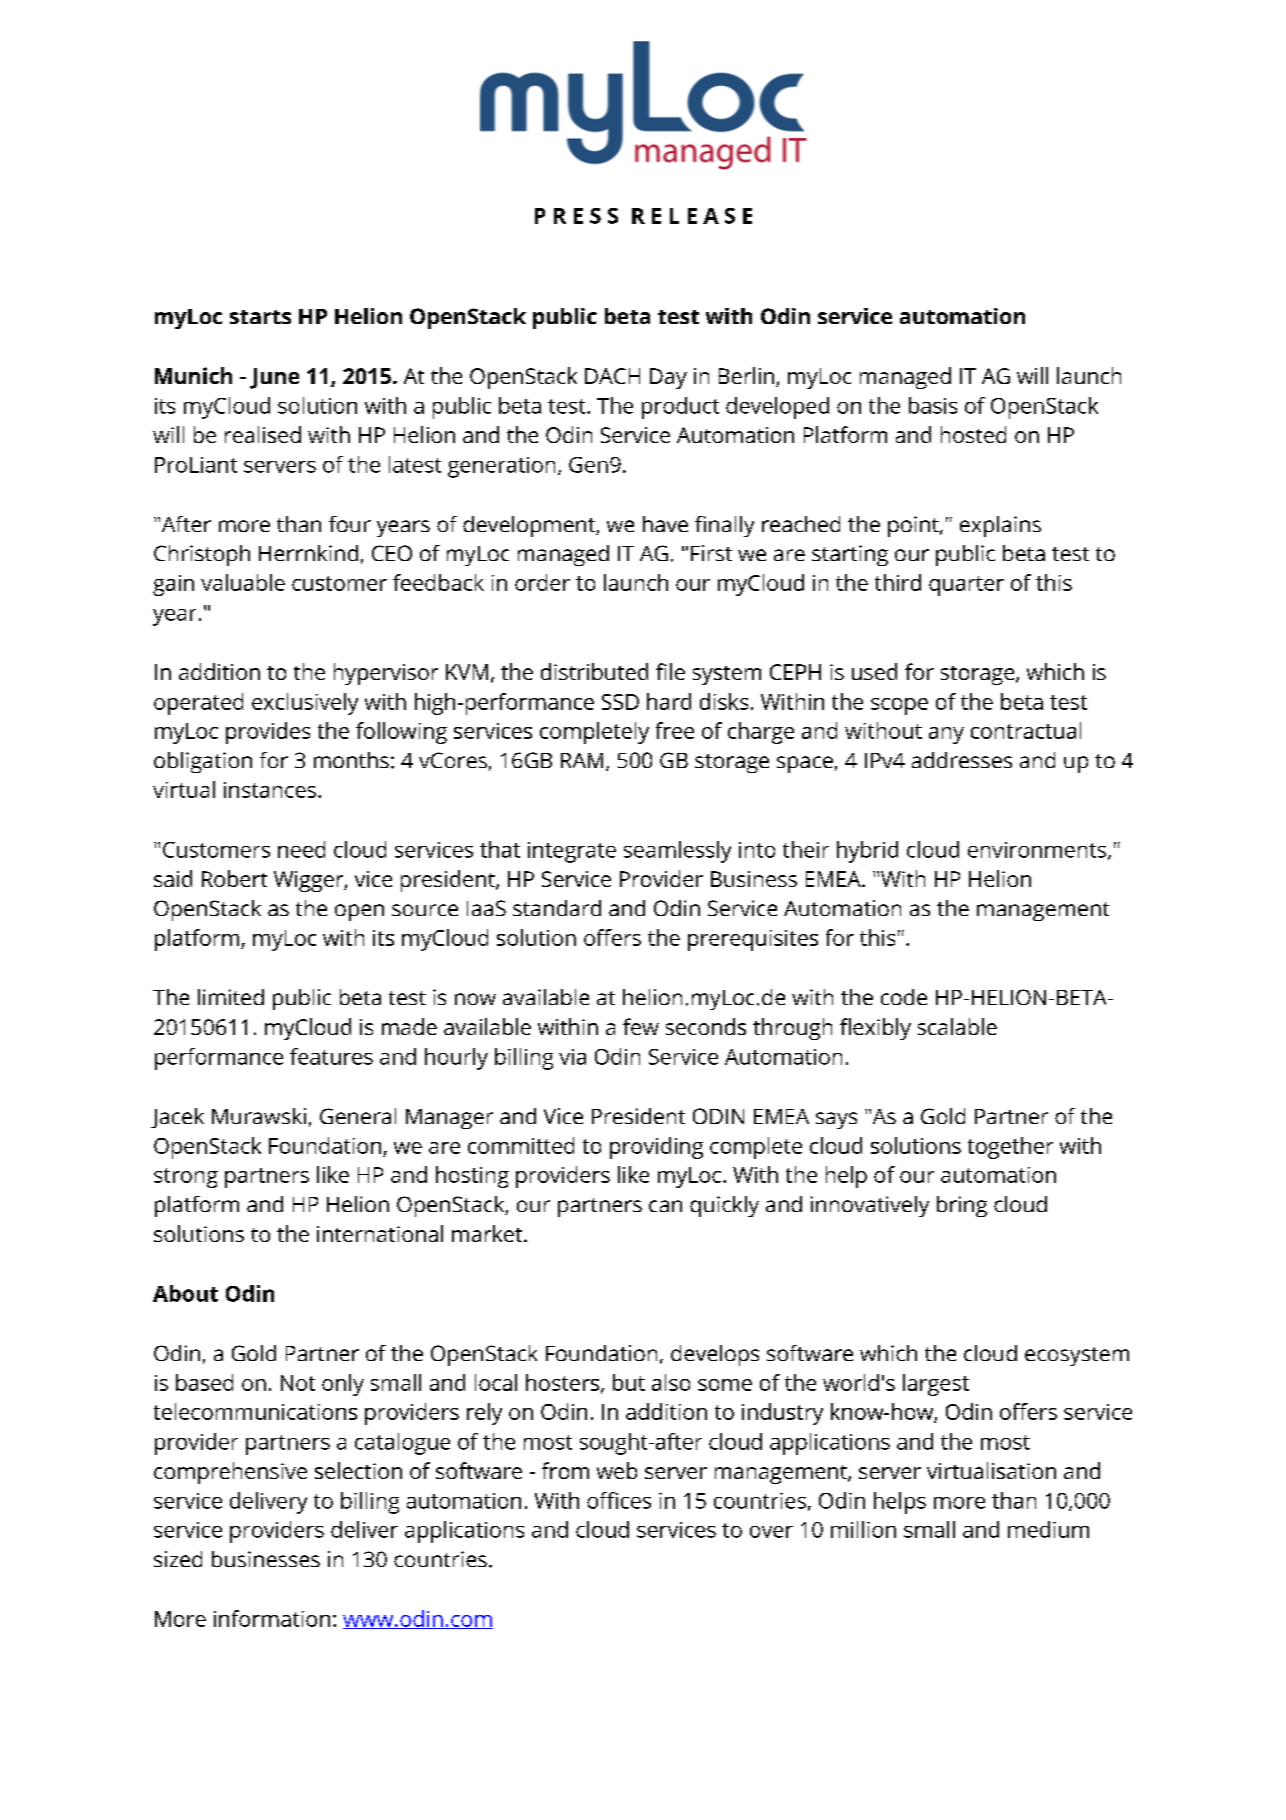 Image resolution: width=1286 pixels, height=1820 pixels. What do you see at coordinates (863, 1529) in the screenshot?
I see `million` at bounding box center [863, 1529].
